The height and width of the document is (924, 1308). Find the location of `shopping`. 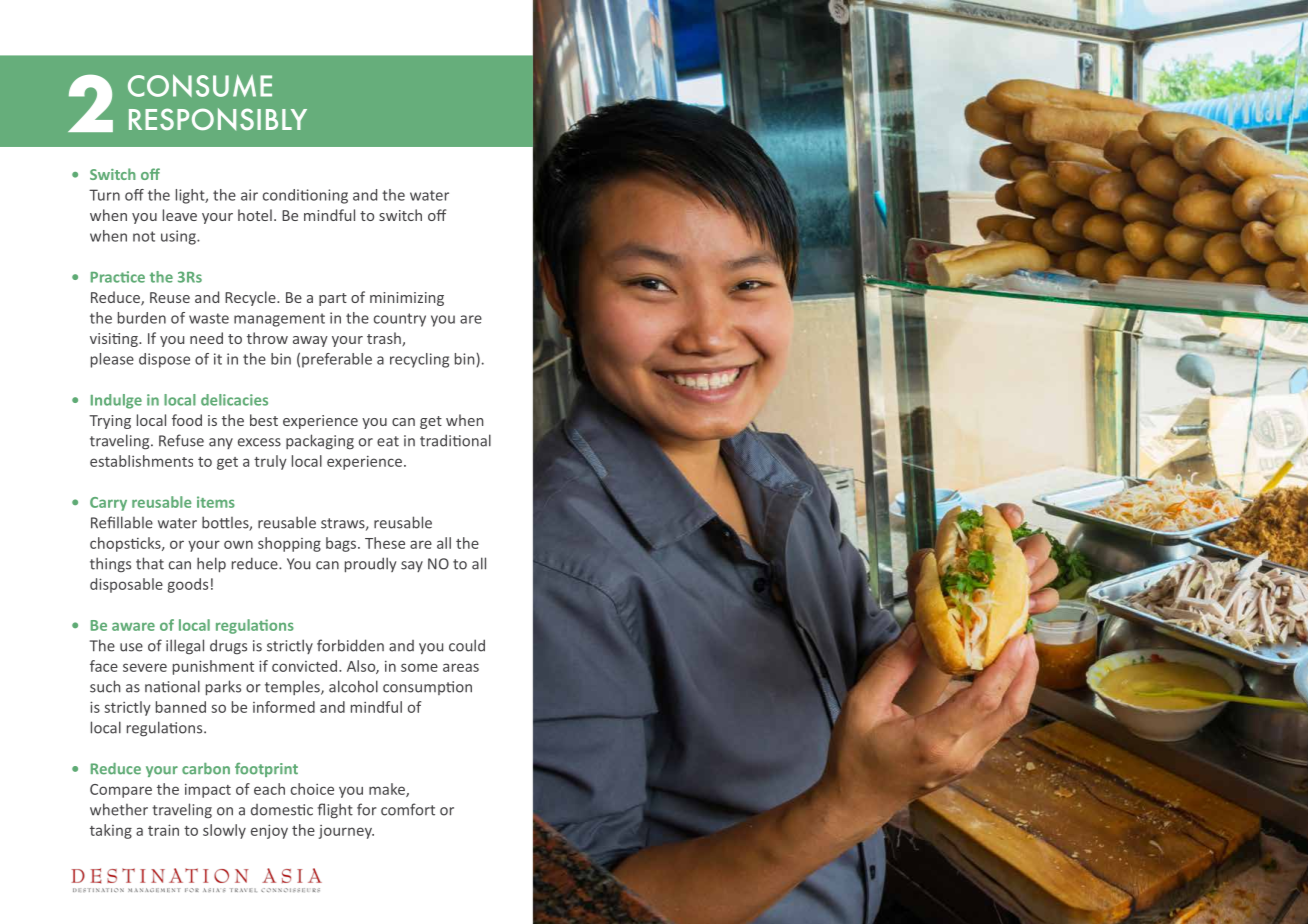

shopping is located at coordinates (289, 544).
